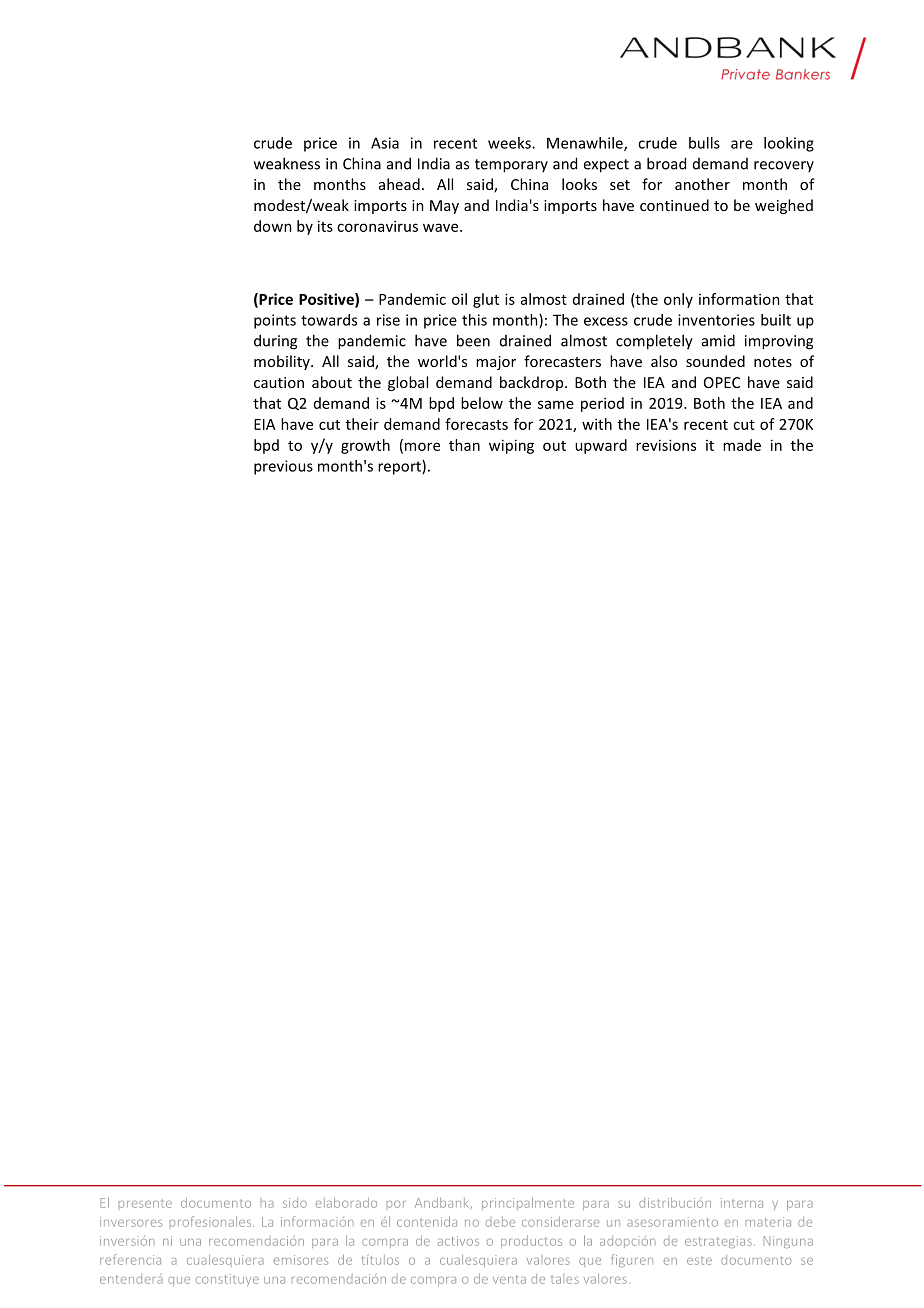 Image resolution: width=924 pixels, height=1308 pixels. What do you see at coordinates (666, 445) in the screenshot?
I see `revisions` at bounding box center [666, 445].
